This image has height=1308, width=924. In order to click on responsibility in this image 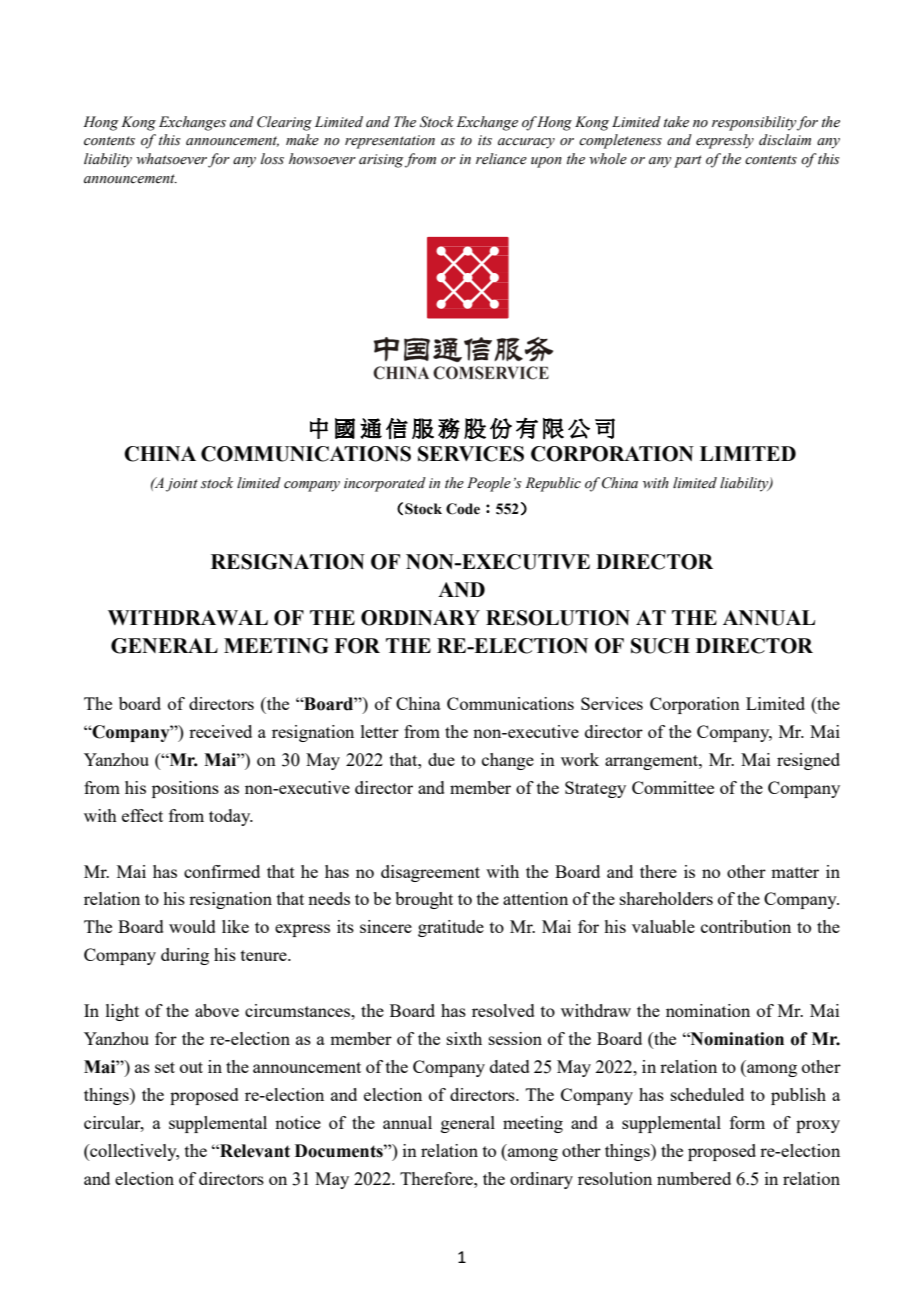, I will do `click(754, 123)`.
